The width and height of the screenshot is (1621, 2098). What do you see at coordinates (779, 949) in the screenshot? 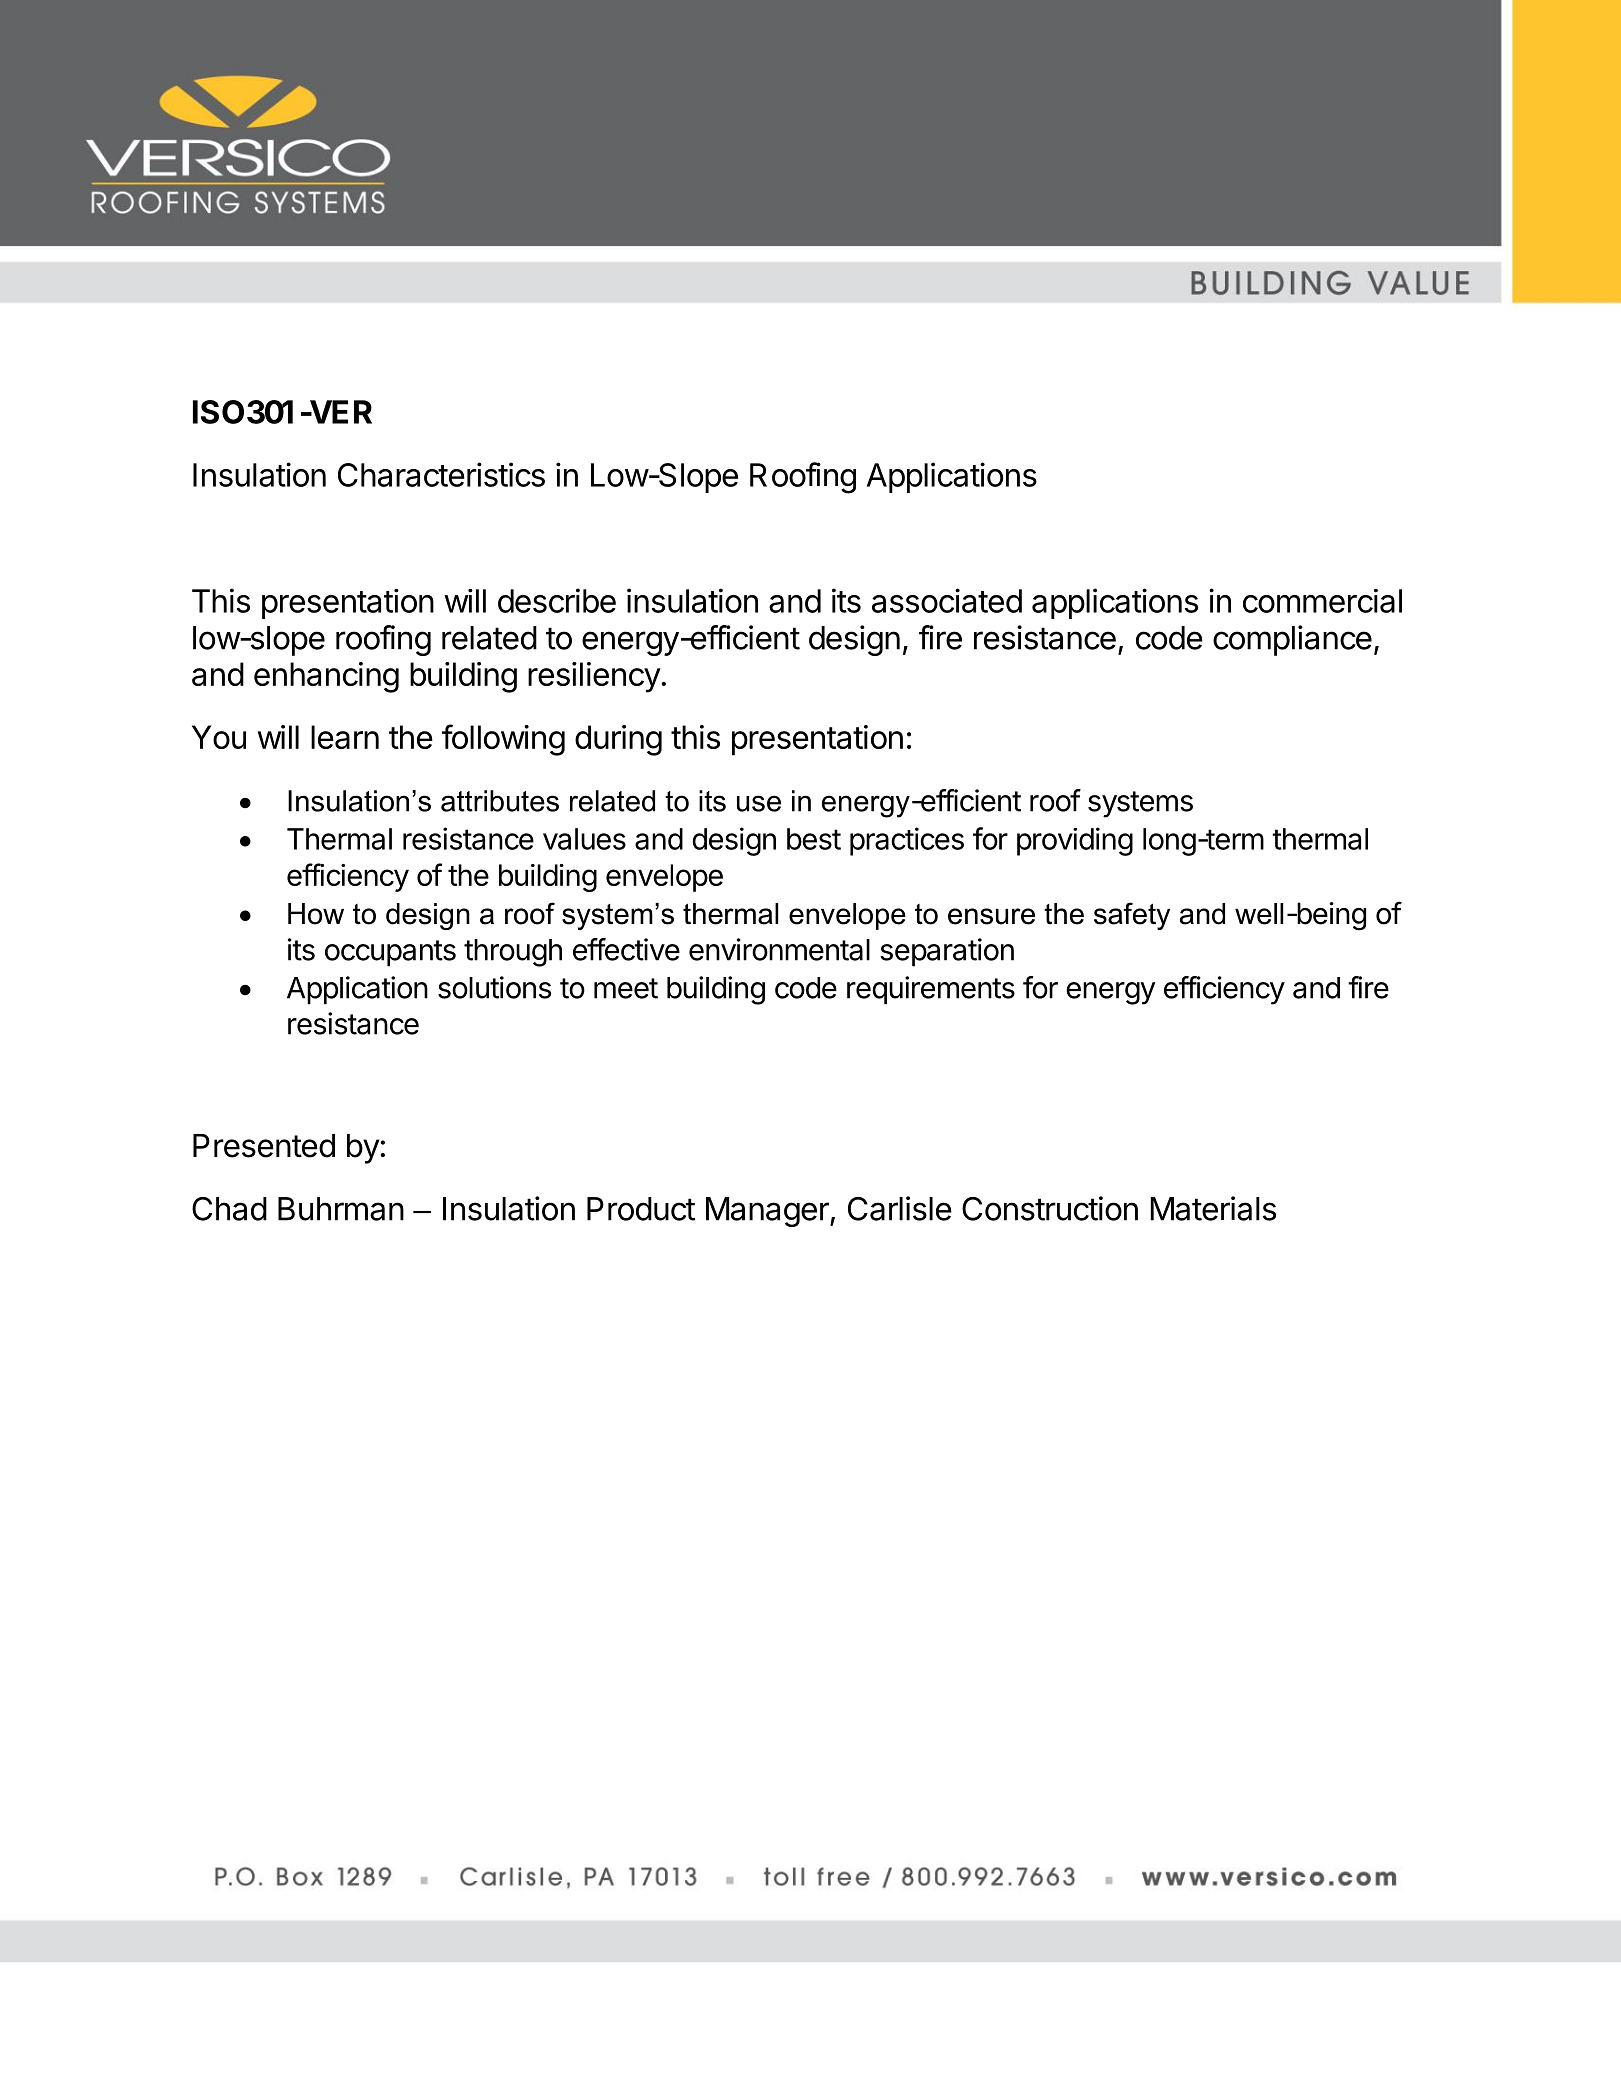
I see `environmental` at bounding box center [779, 949].
